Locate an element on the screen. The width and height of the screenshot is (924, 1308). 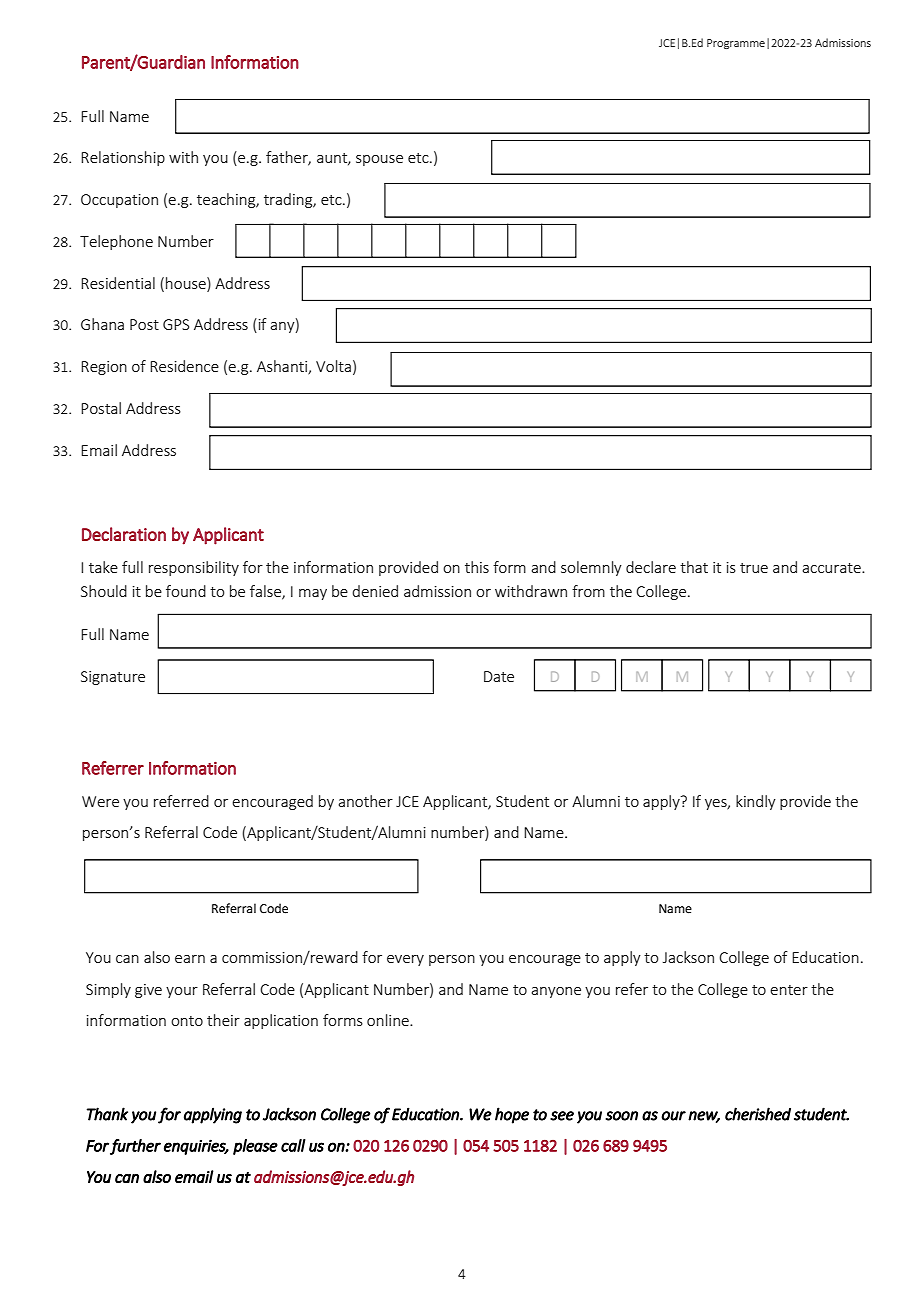
earn is located at coordinates (190, 959).
